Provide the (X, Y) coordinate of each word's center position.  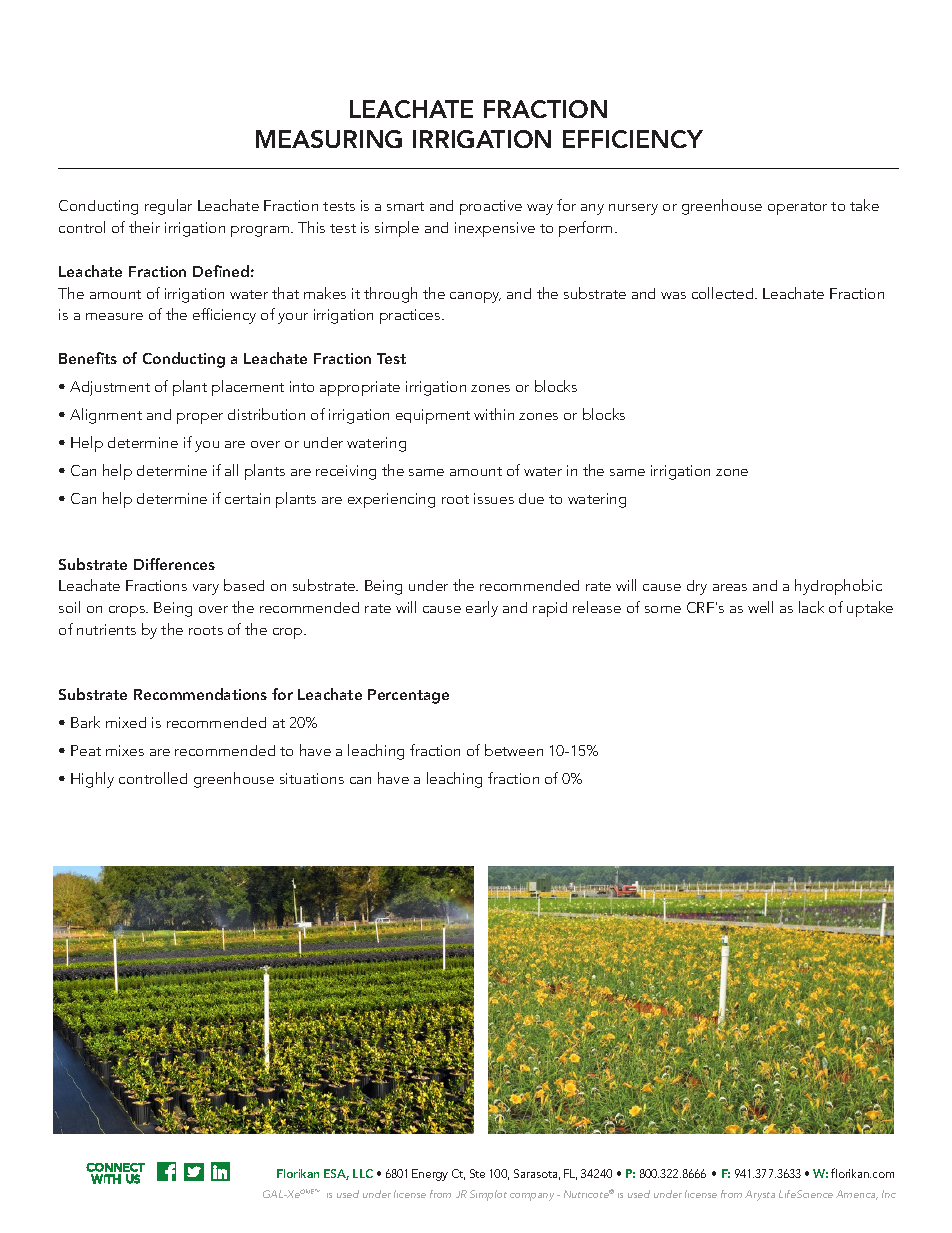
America (857, 1195)
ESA (336, 1174)
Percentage (408, 696)
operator (797, 208)
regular (168, 207)
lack (811, 607)
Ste (477, 1173)
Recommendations (200, 694)
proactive (491, 207)
